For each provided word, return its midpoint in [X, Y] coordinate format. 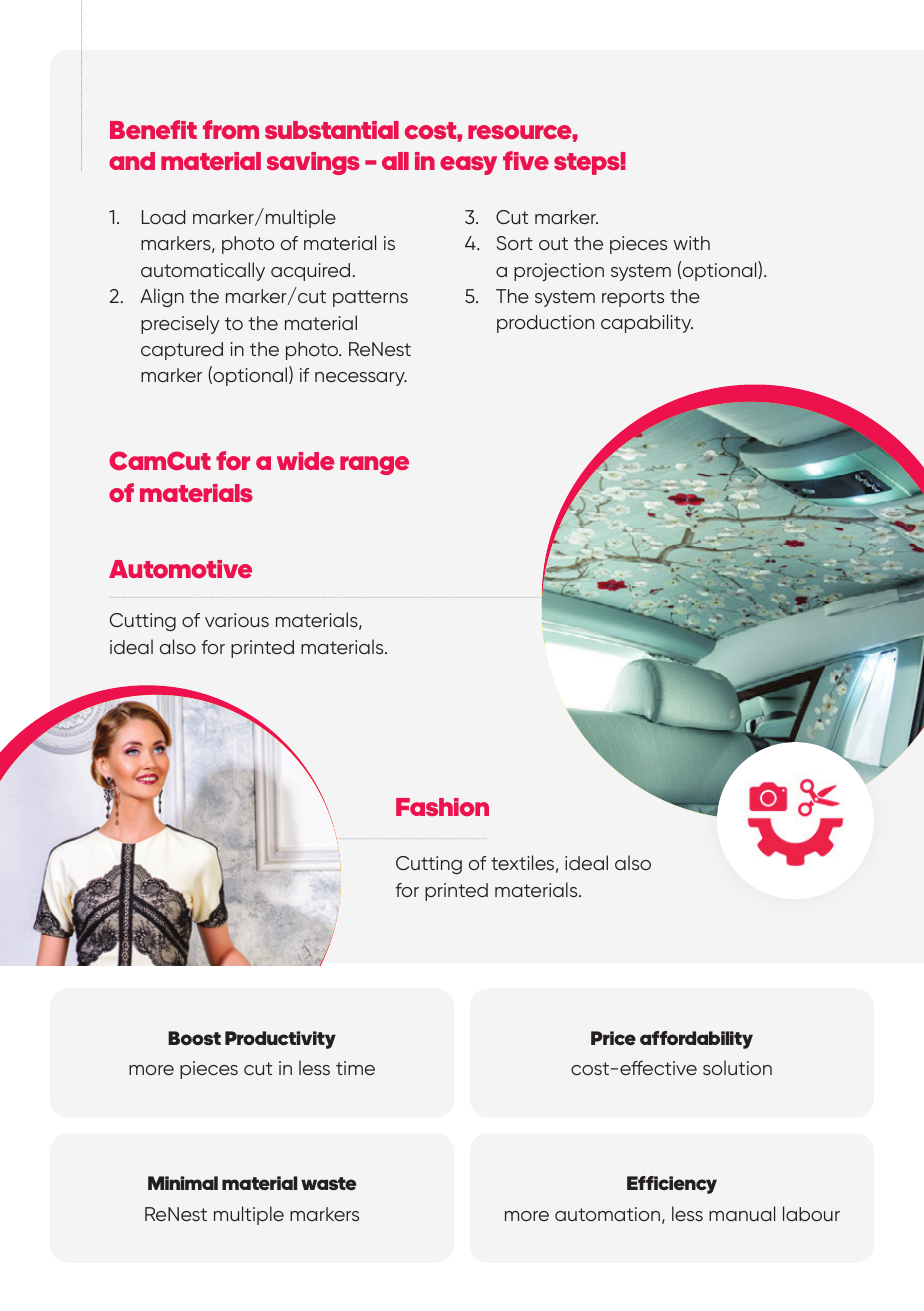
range [374, 465]
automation [607, 1214]
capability [647, 323]
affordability [696, 1040]
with [691, 243]
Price [613, 1038]
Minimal [183, 1183]
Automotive [180, 569]
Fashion [442, 807]
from [231, 129]
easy [468, 165]
